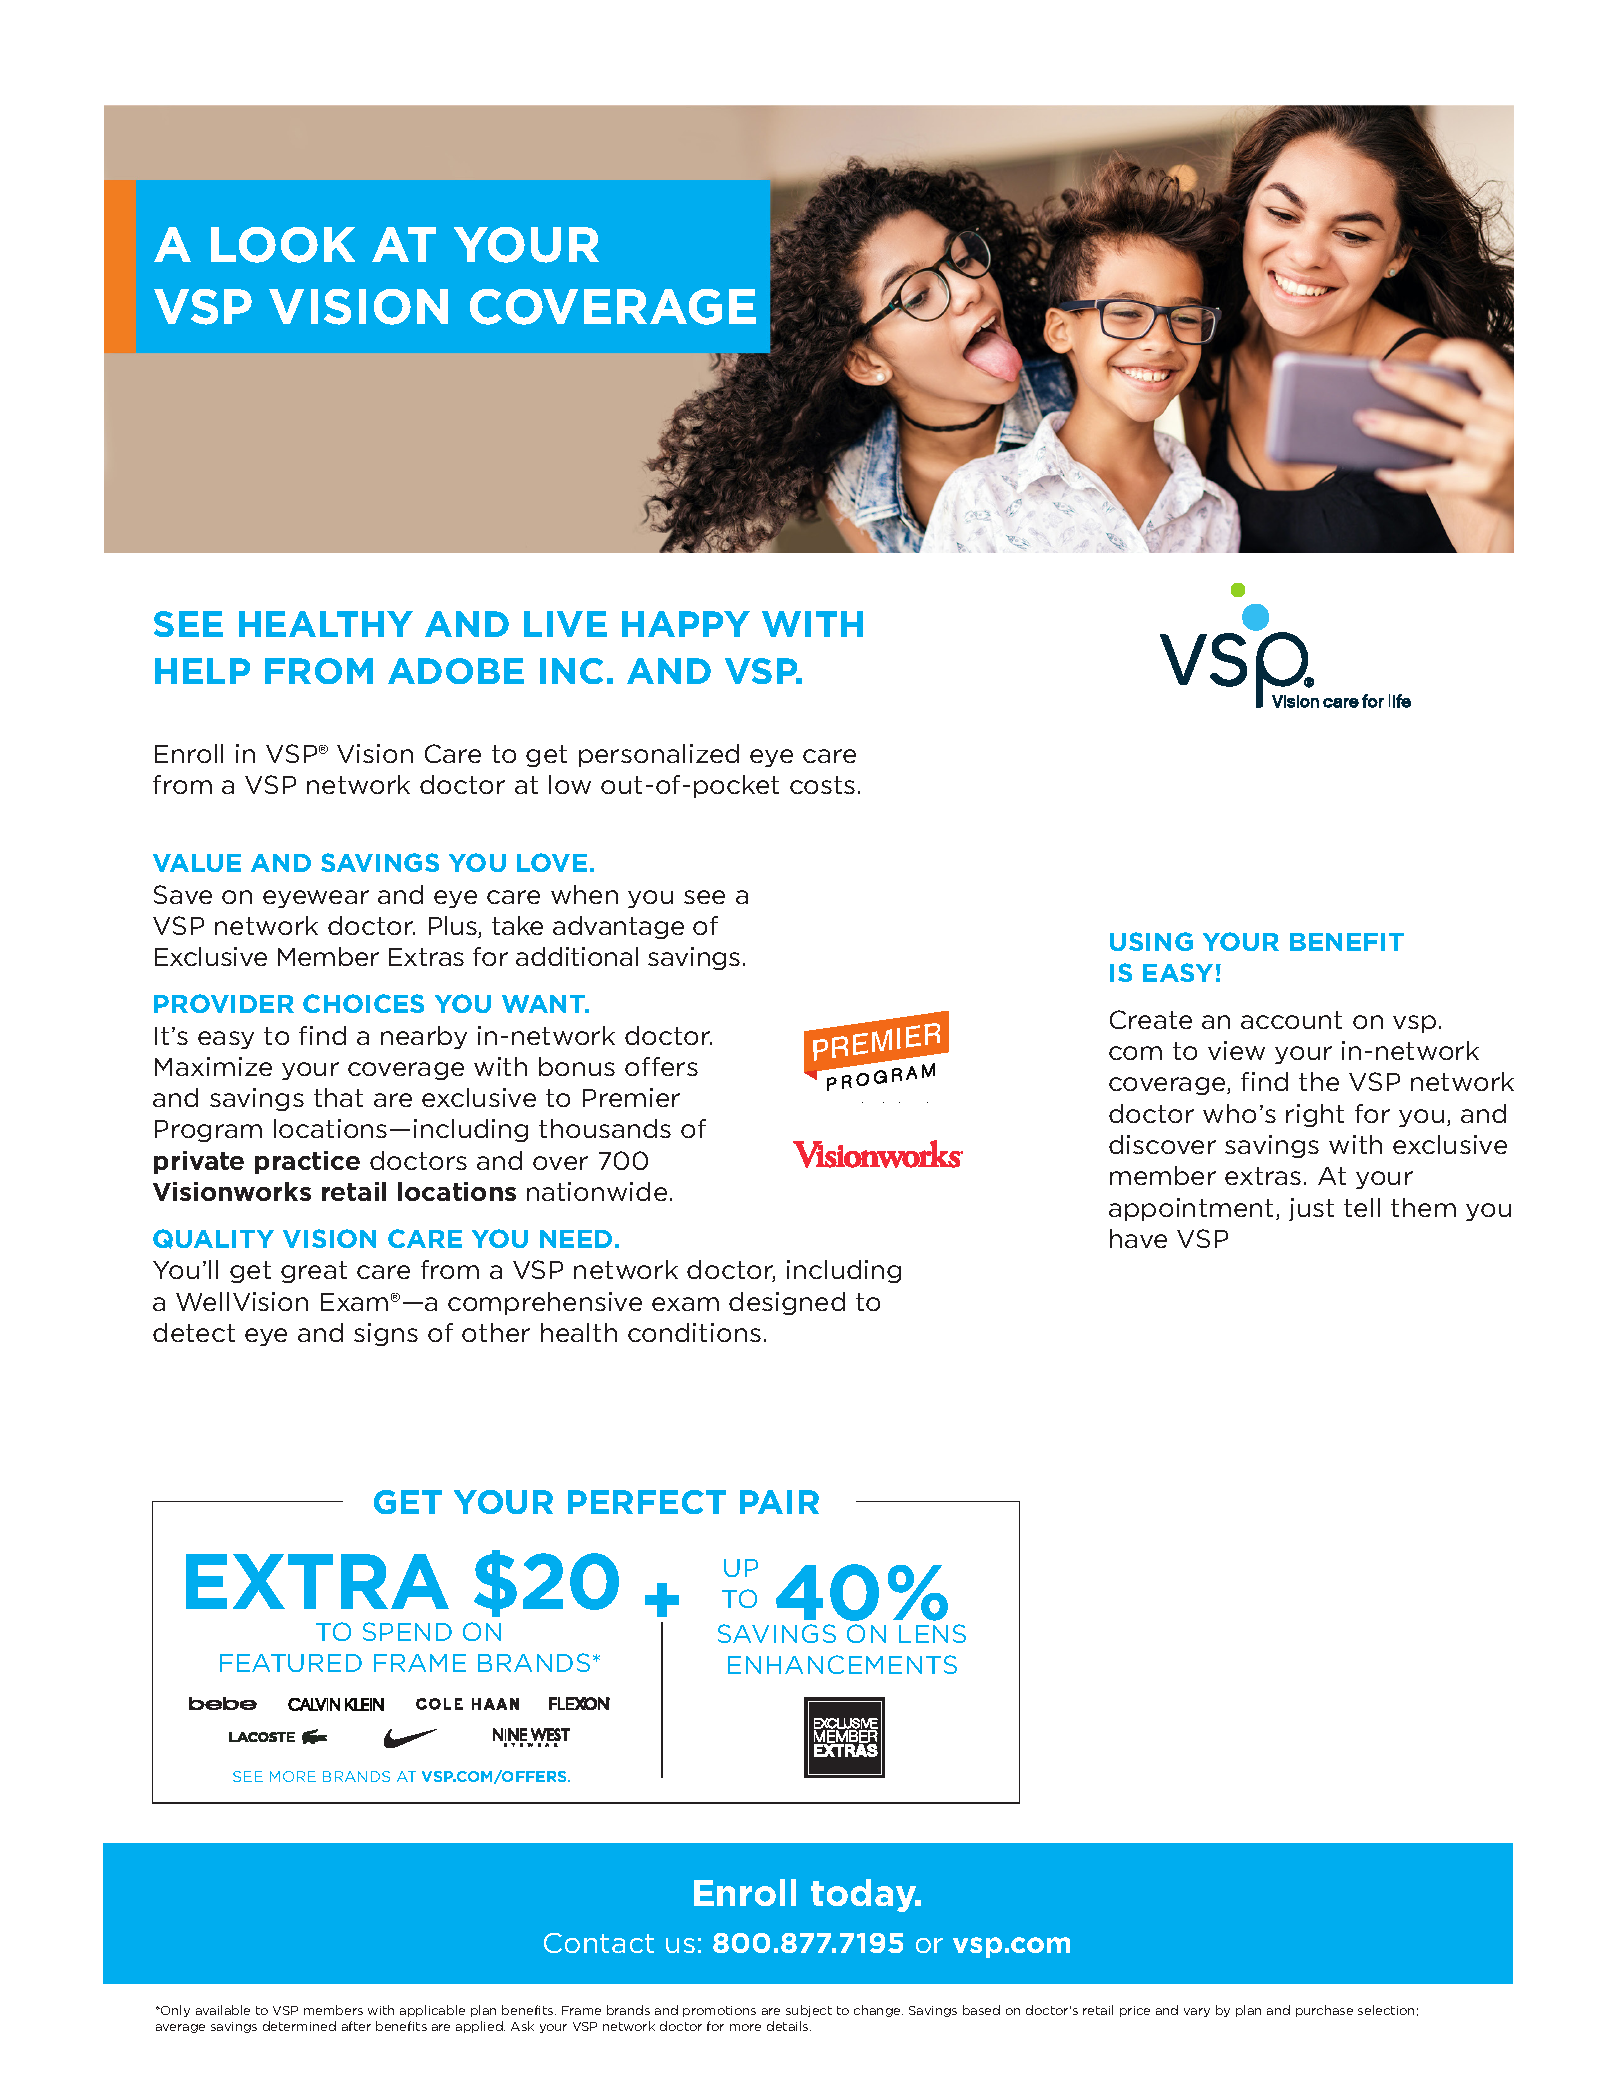 The image size is (1621, 2090). Describe the element at coordinates (307, 1162) in the document. I see `practice` at that location.
